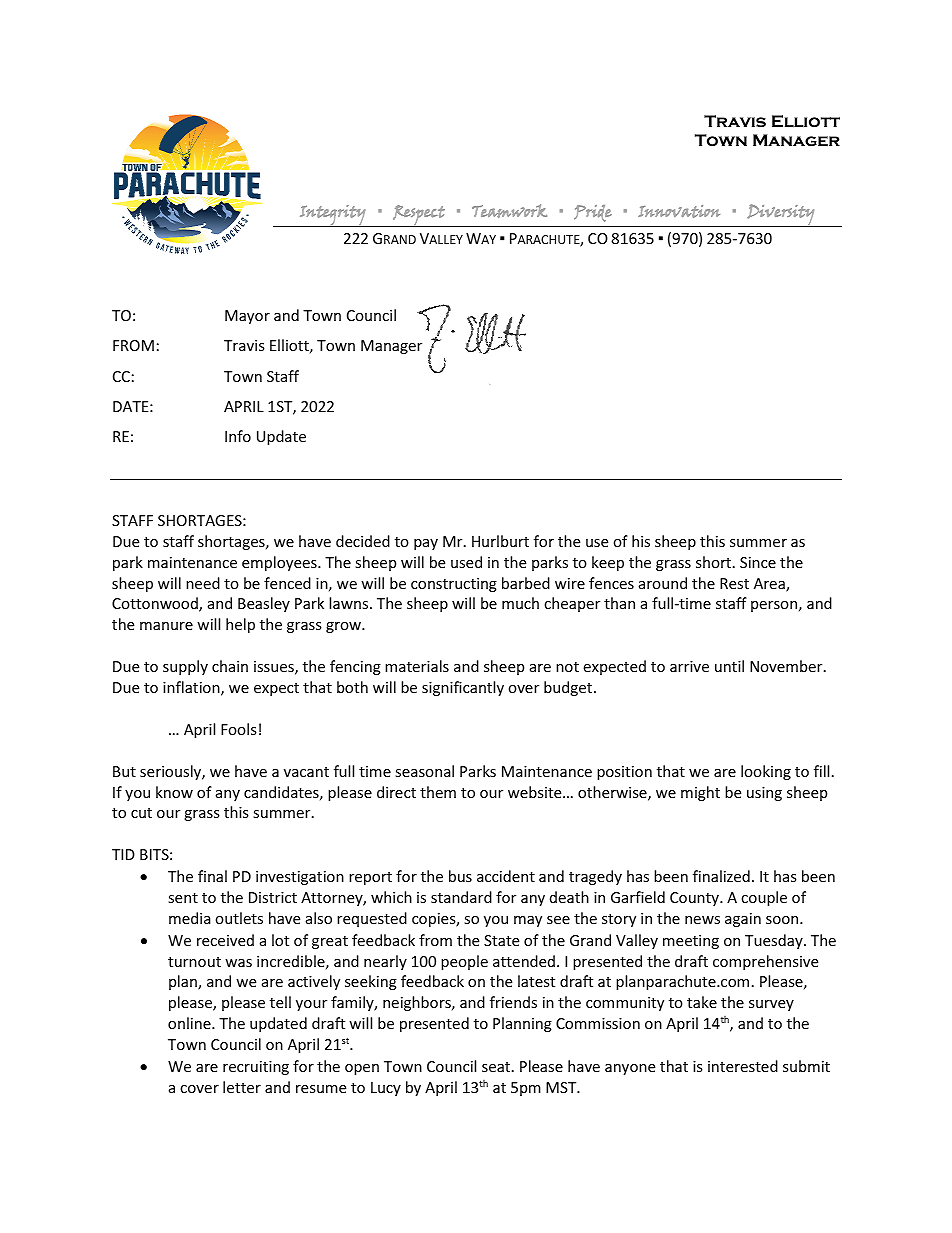 This screenshot has height=1233, width=952. What do you see at coordinates (806, 1066) in the screenshot?
I see `submit` at bounding box center [806, 1066].
